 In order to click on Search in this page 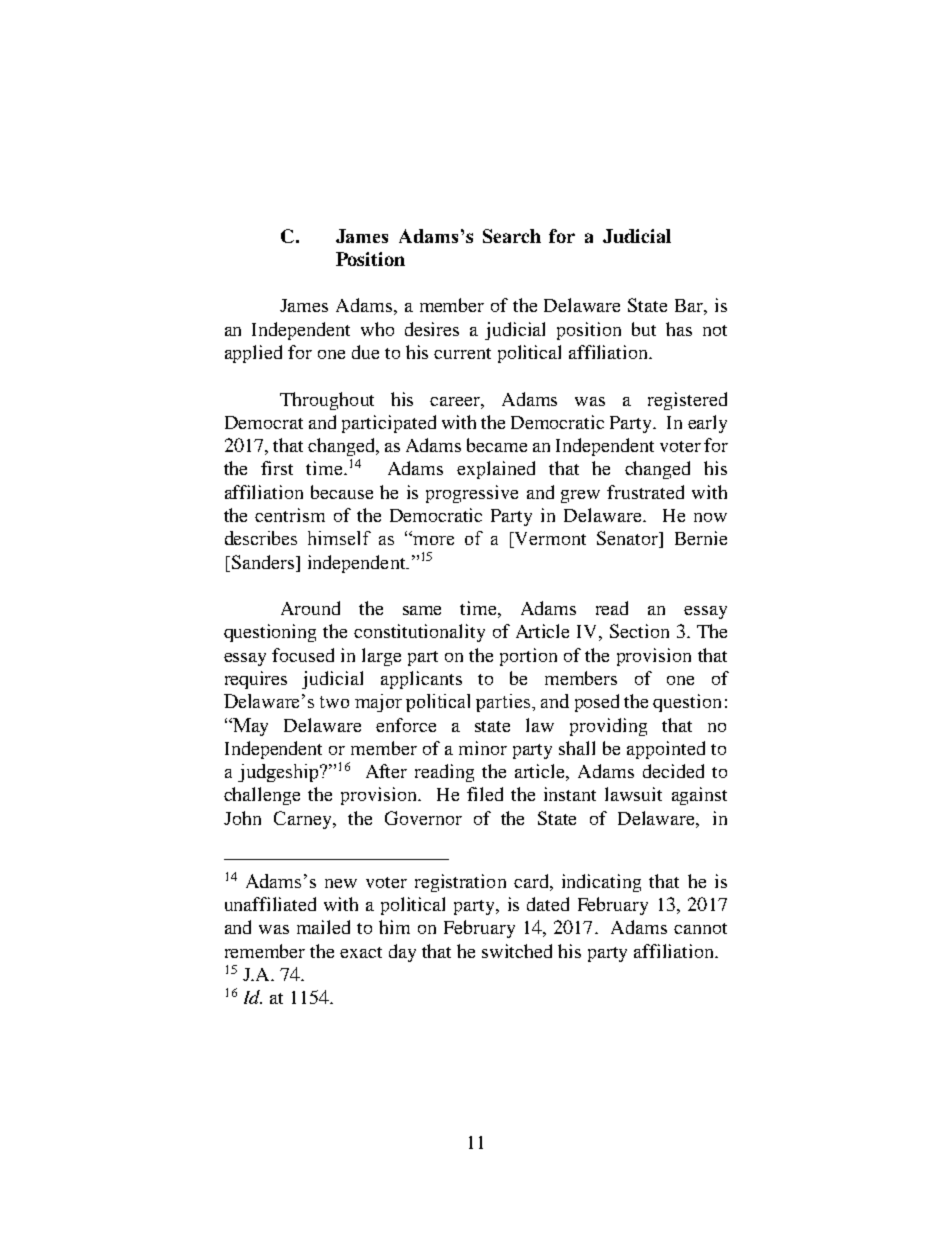, I will do `click(512, 236)`.
